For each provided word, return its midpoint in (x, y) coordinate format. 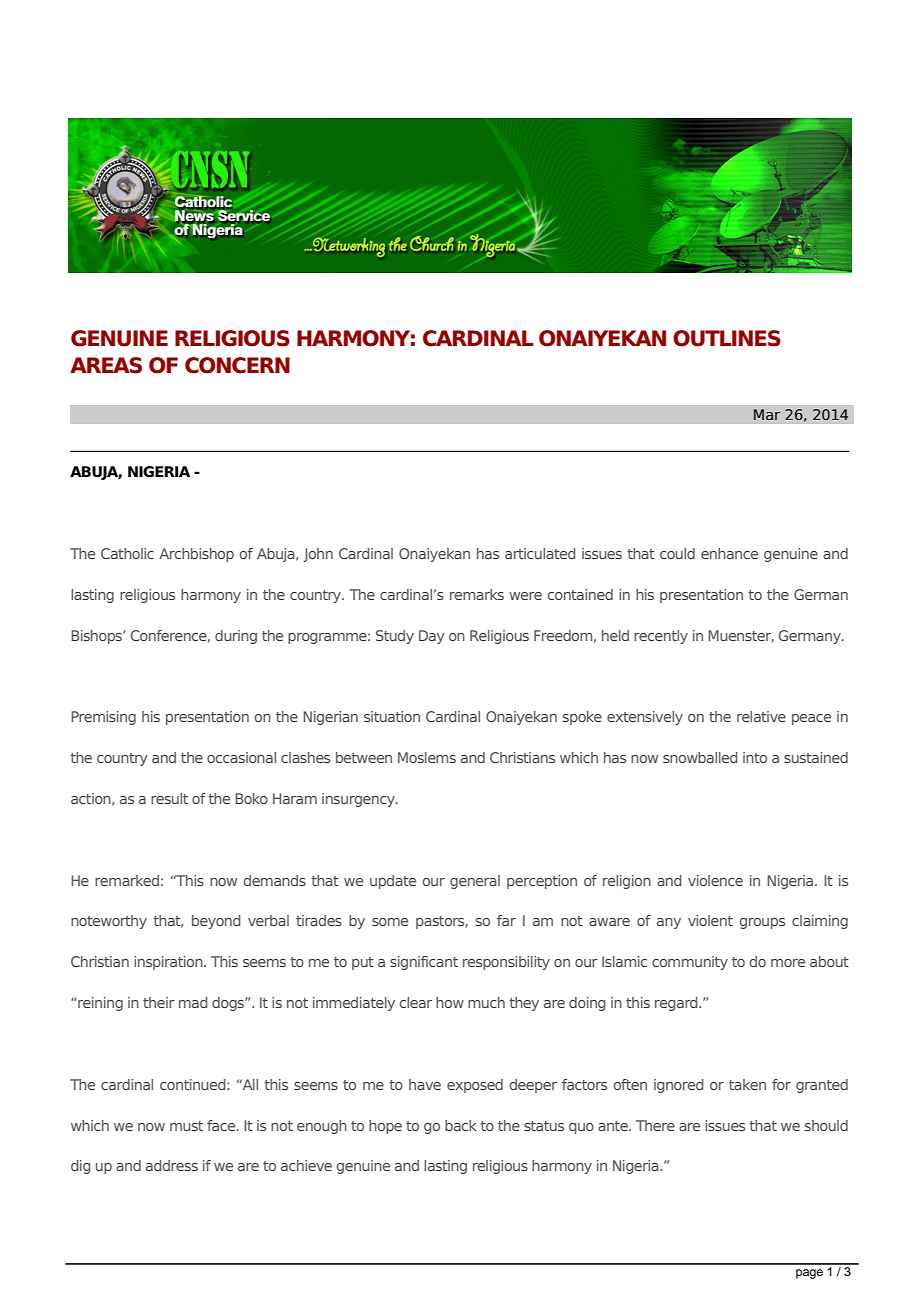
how (450, 1002)
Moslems (427, 757)
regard (677, 1004)
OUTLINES (727, 338)
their (159, 1002)
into (755, 757)
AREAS (106, 365)
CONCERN (237, 365)
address (172, 1165)
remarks (477, 594)
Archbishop (196, 555)
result (169, 798)
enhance (729, 553)
